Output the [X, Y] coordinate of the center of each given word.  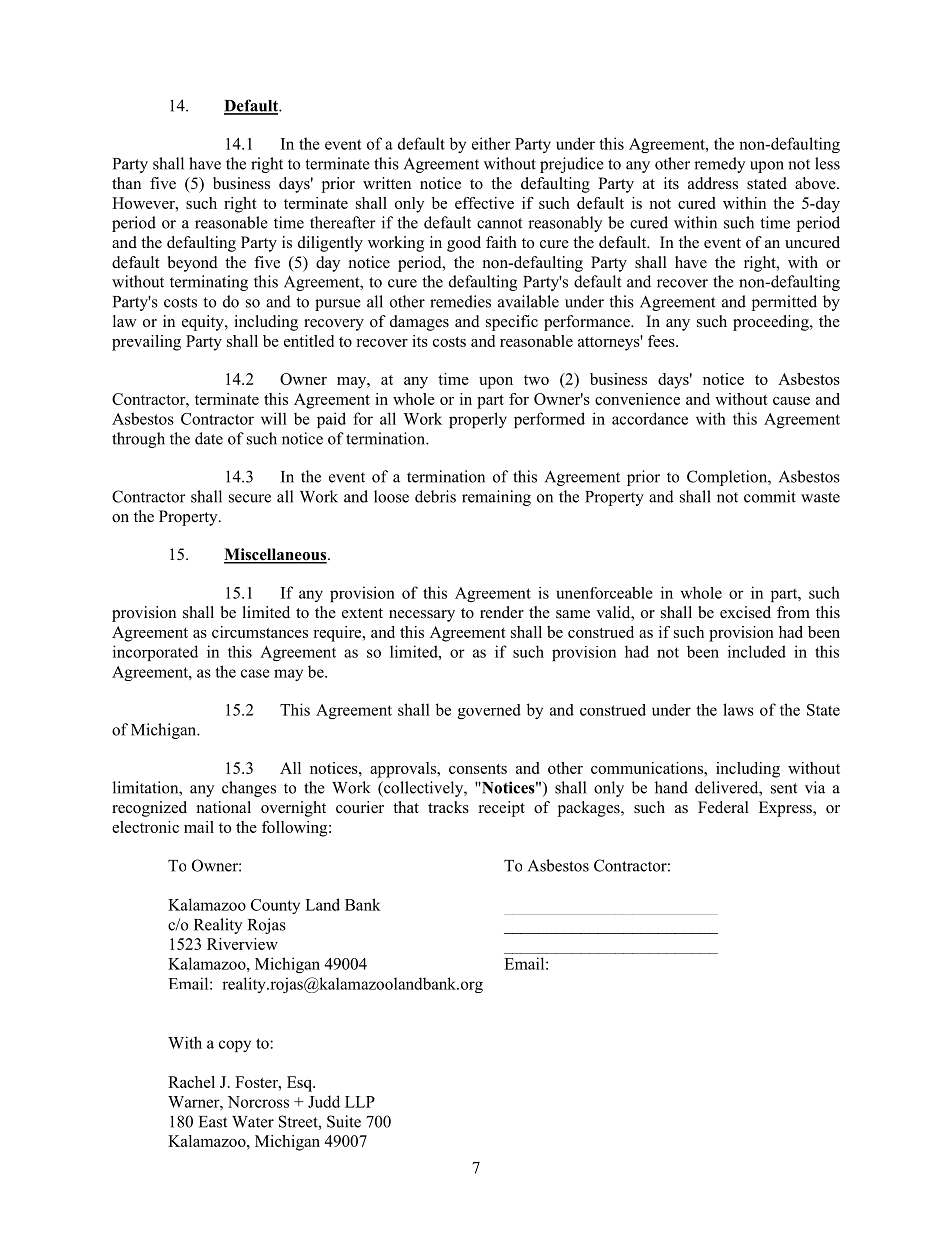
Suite [344, 1121]
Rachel [191, 1082]
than [126, 183]
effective [484, 203]
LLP [360, 1102]
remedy [719, 165]
